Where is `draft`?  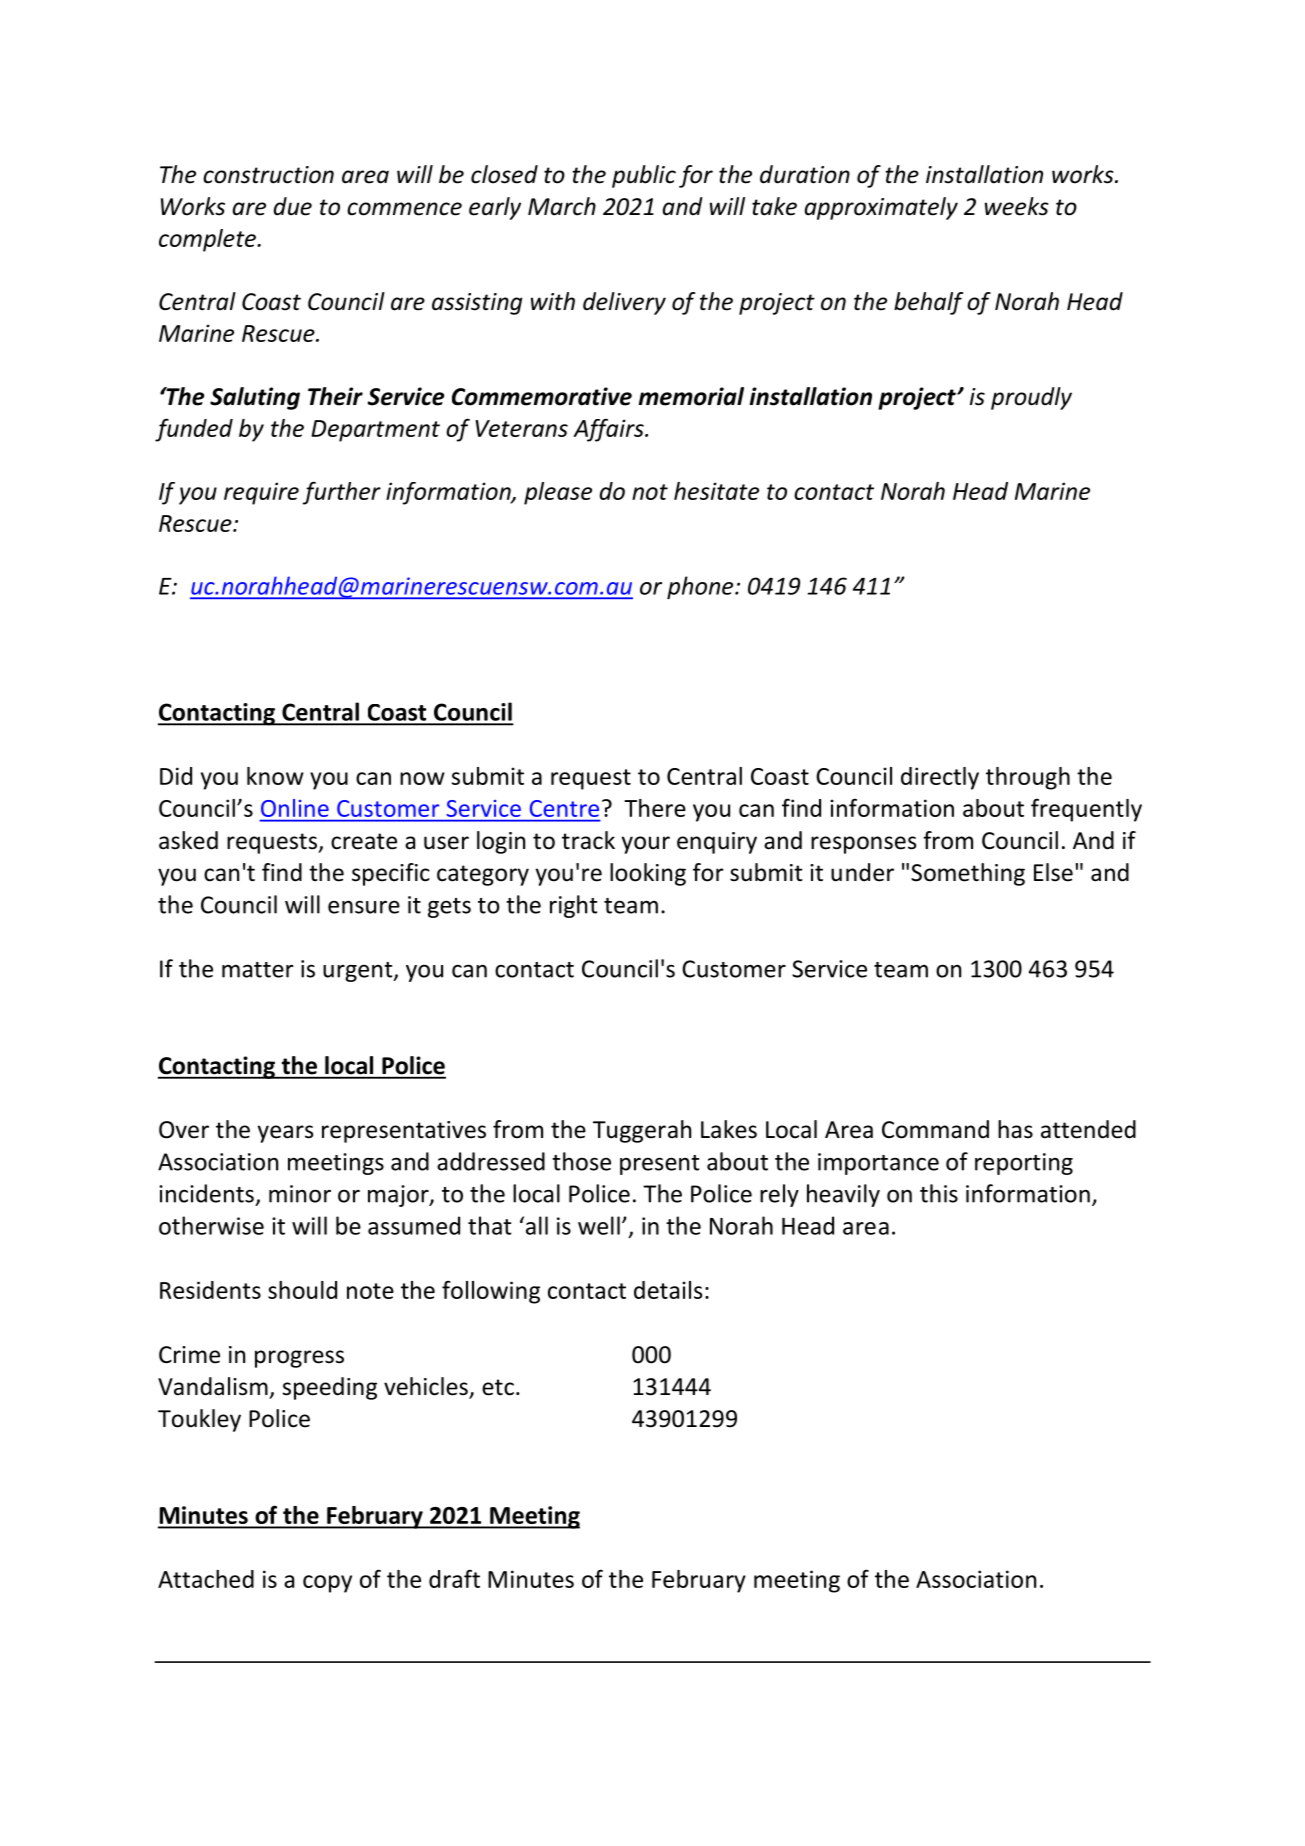
draft is located at coordinates (454, 1578).
